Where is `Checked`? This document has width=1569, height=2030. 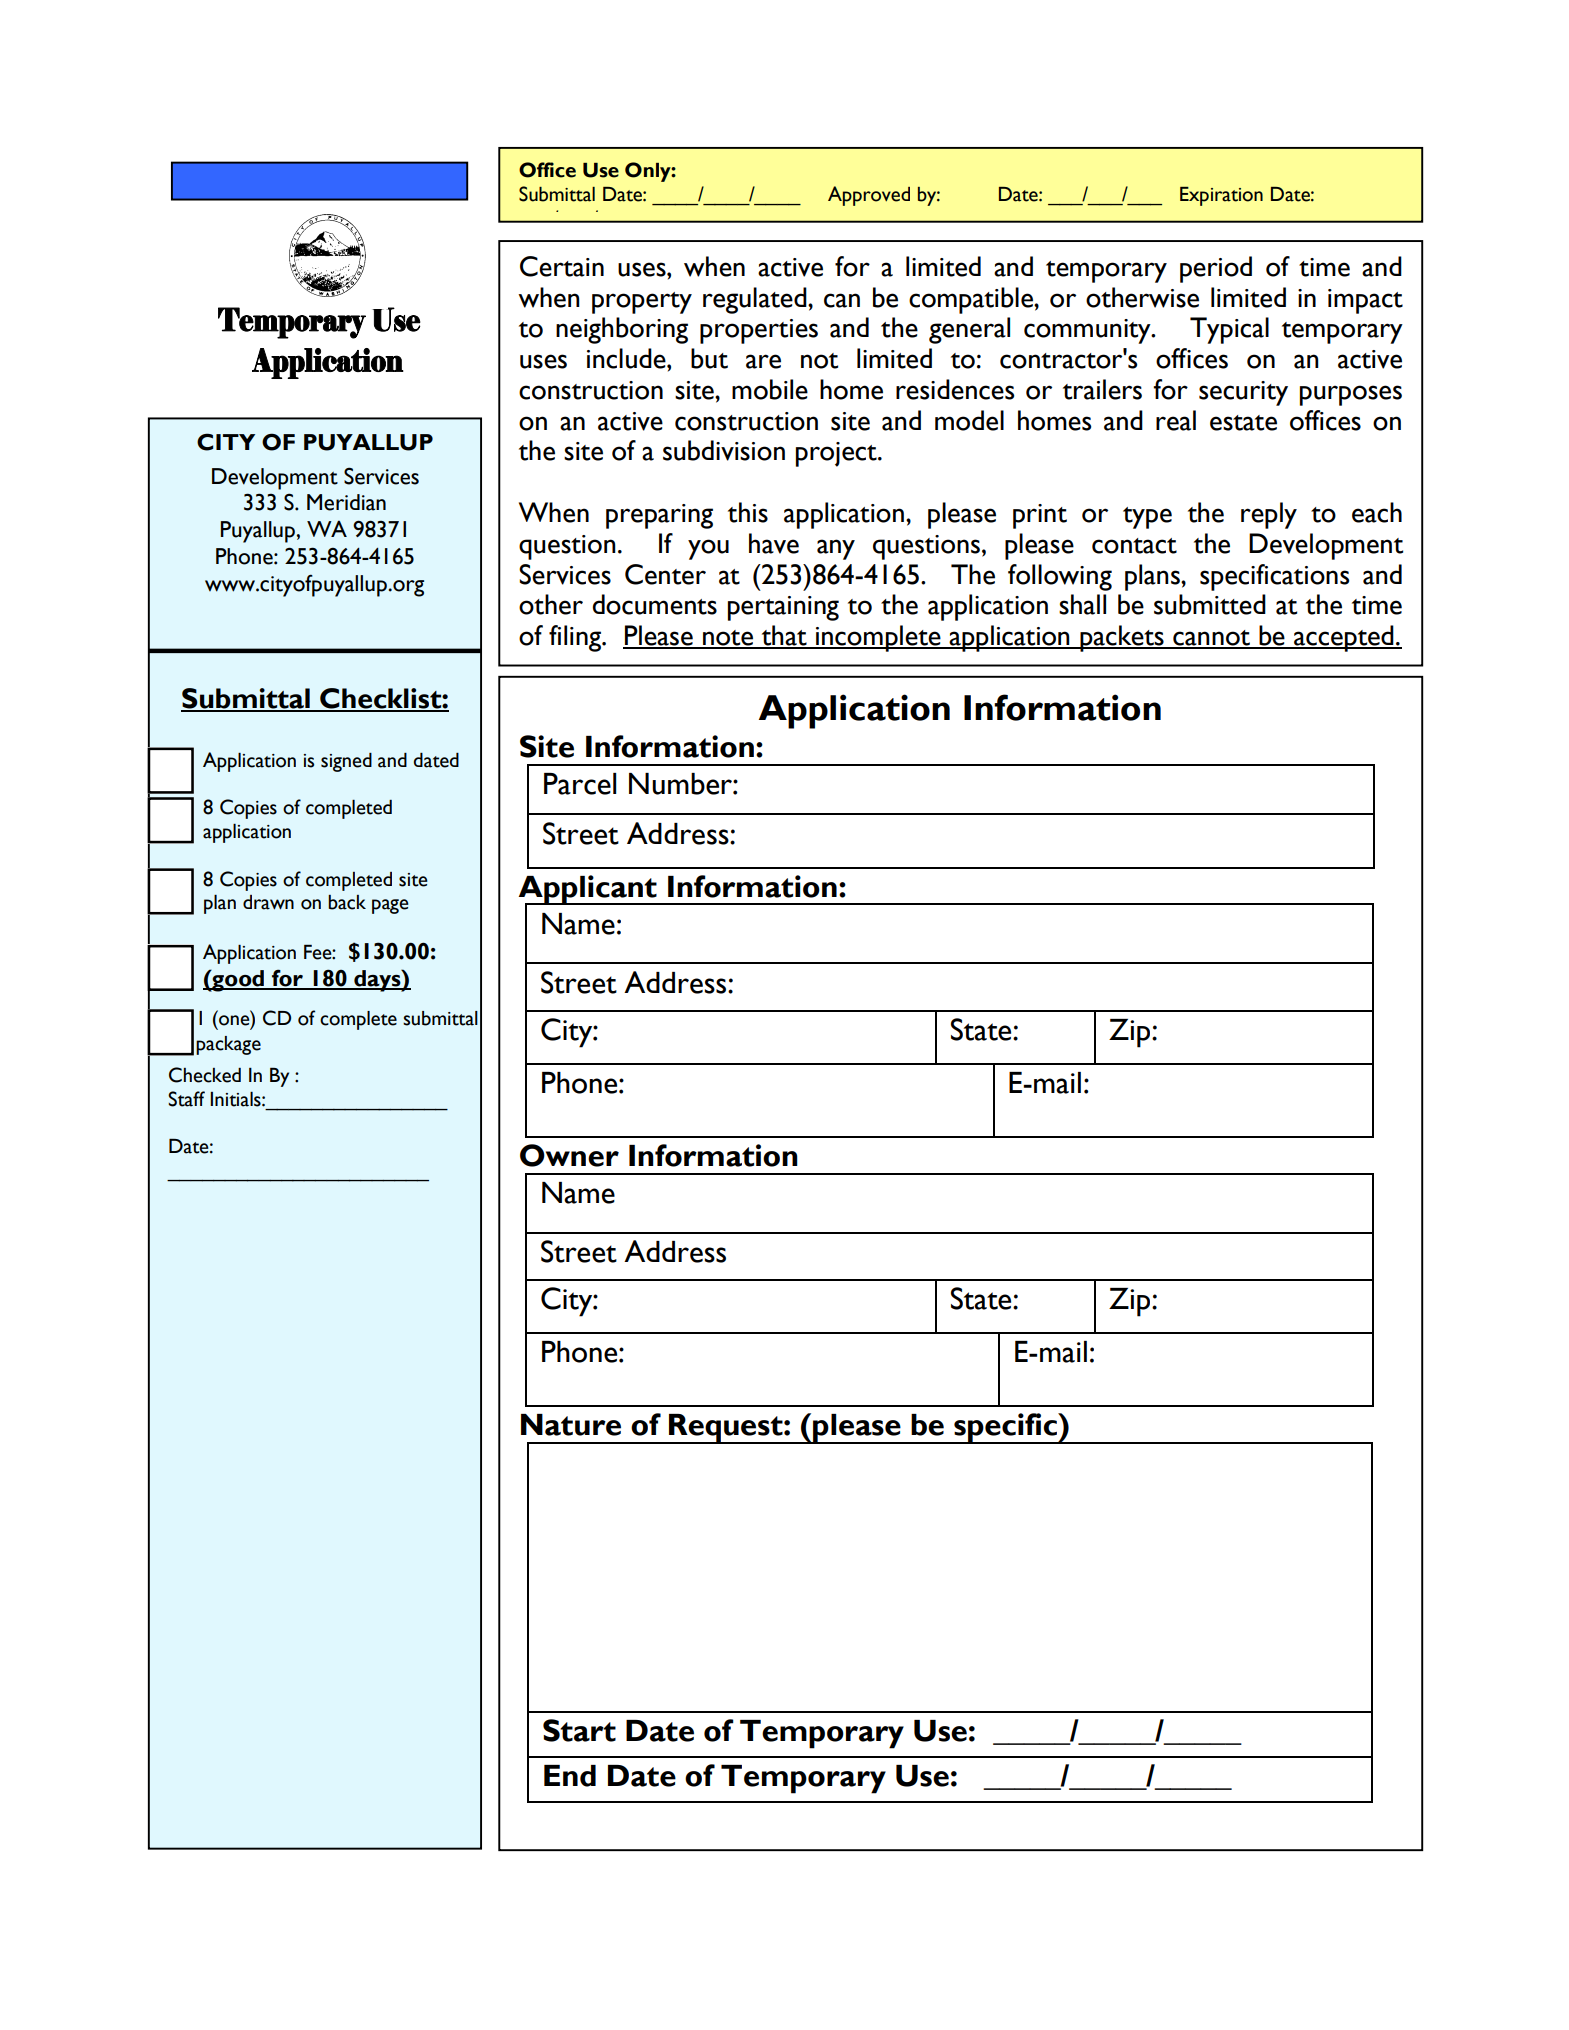 Checked is located at coordinates (205, 1075).
